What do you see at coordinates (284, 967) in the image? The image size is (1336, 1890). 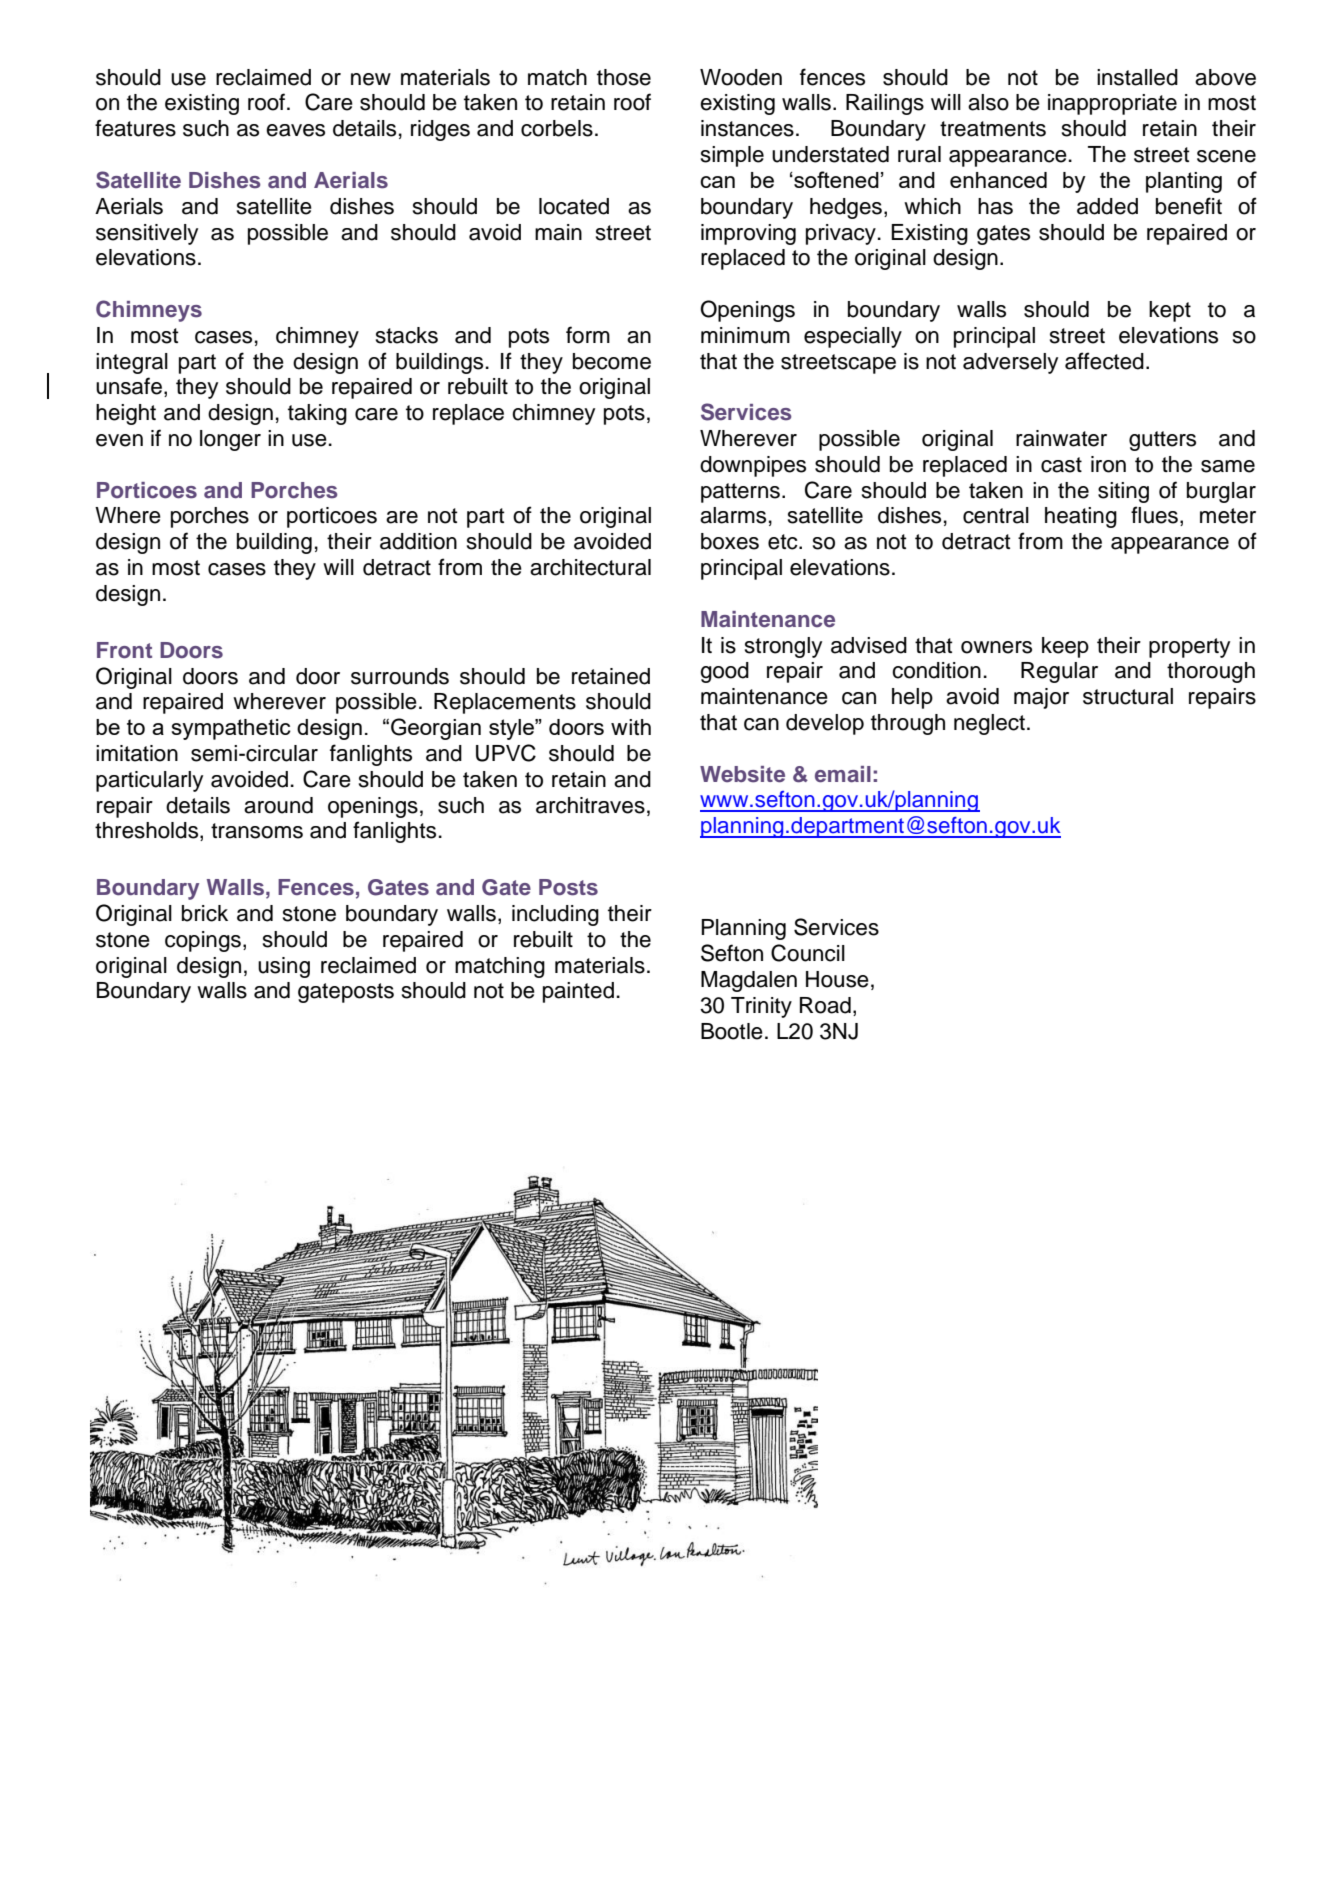 I see `using` at bounding box center [284, 967].
